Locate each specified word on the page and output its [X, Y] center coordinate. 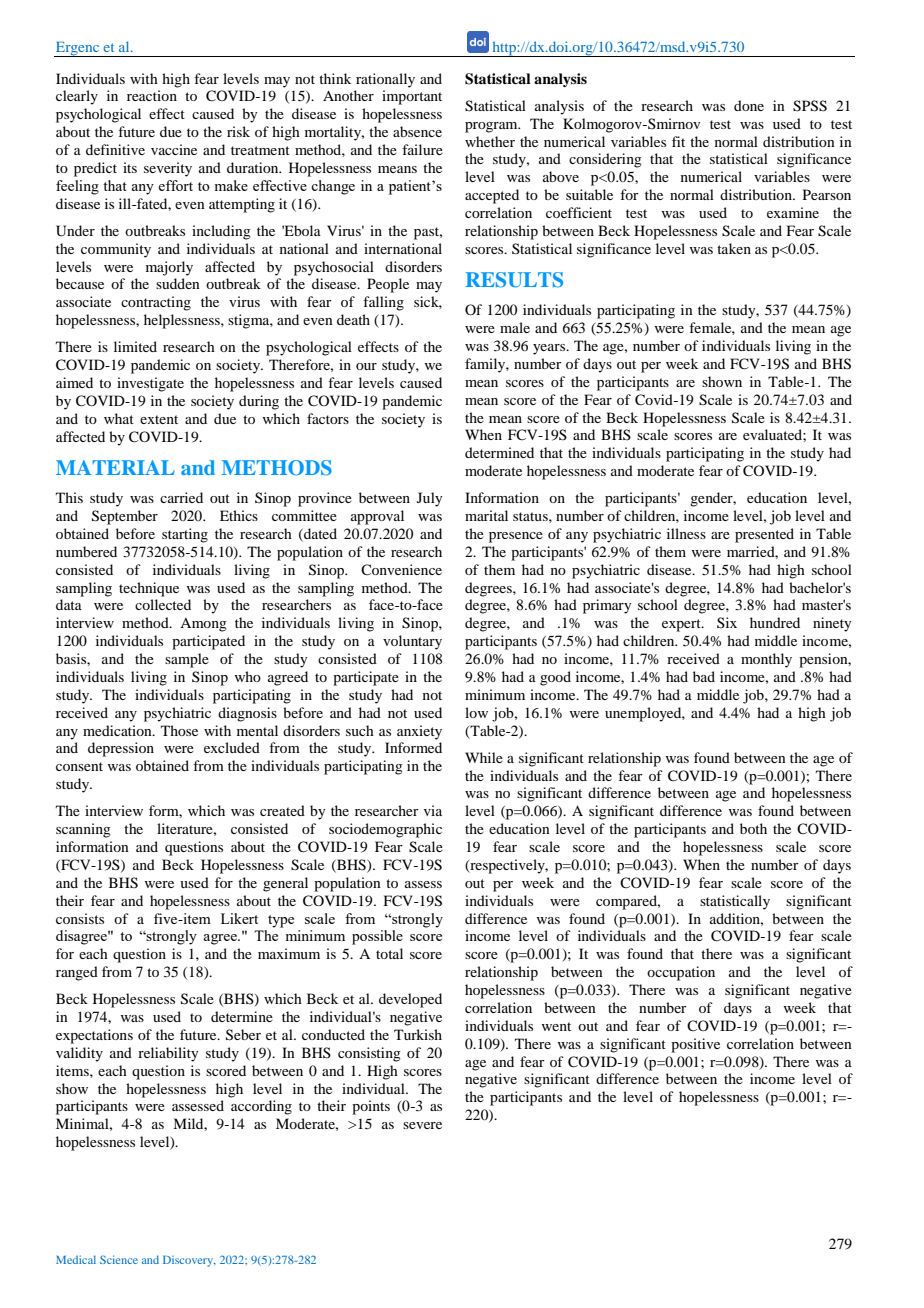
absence [417, 131]
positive [695, 1045]
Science [119, 1259]
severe [422, 1125]
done [749, 105]
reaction [152, 95]
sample [187, 660]
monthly [766, 660]
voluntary [412, 642]
